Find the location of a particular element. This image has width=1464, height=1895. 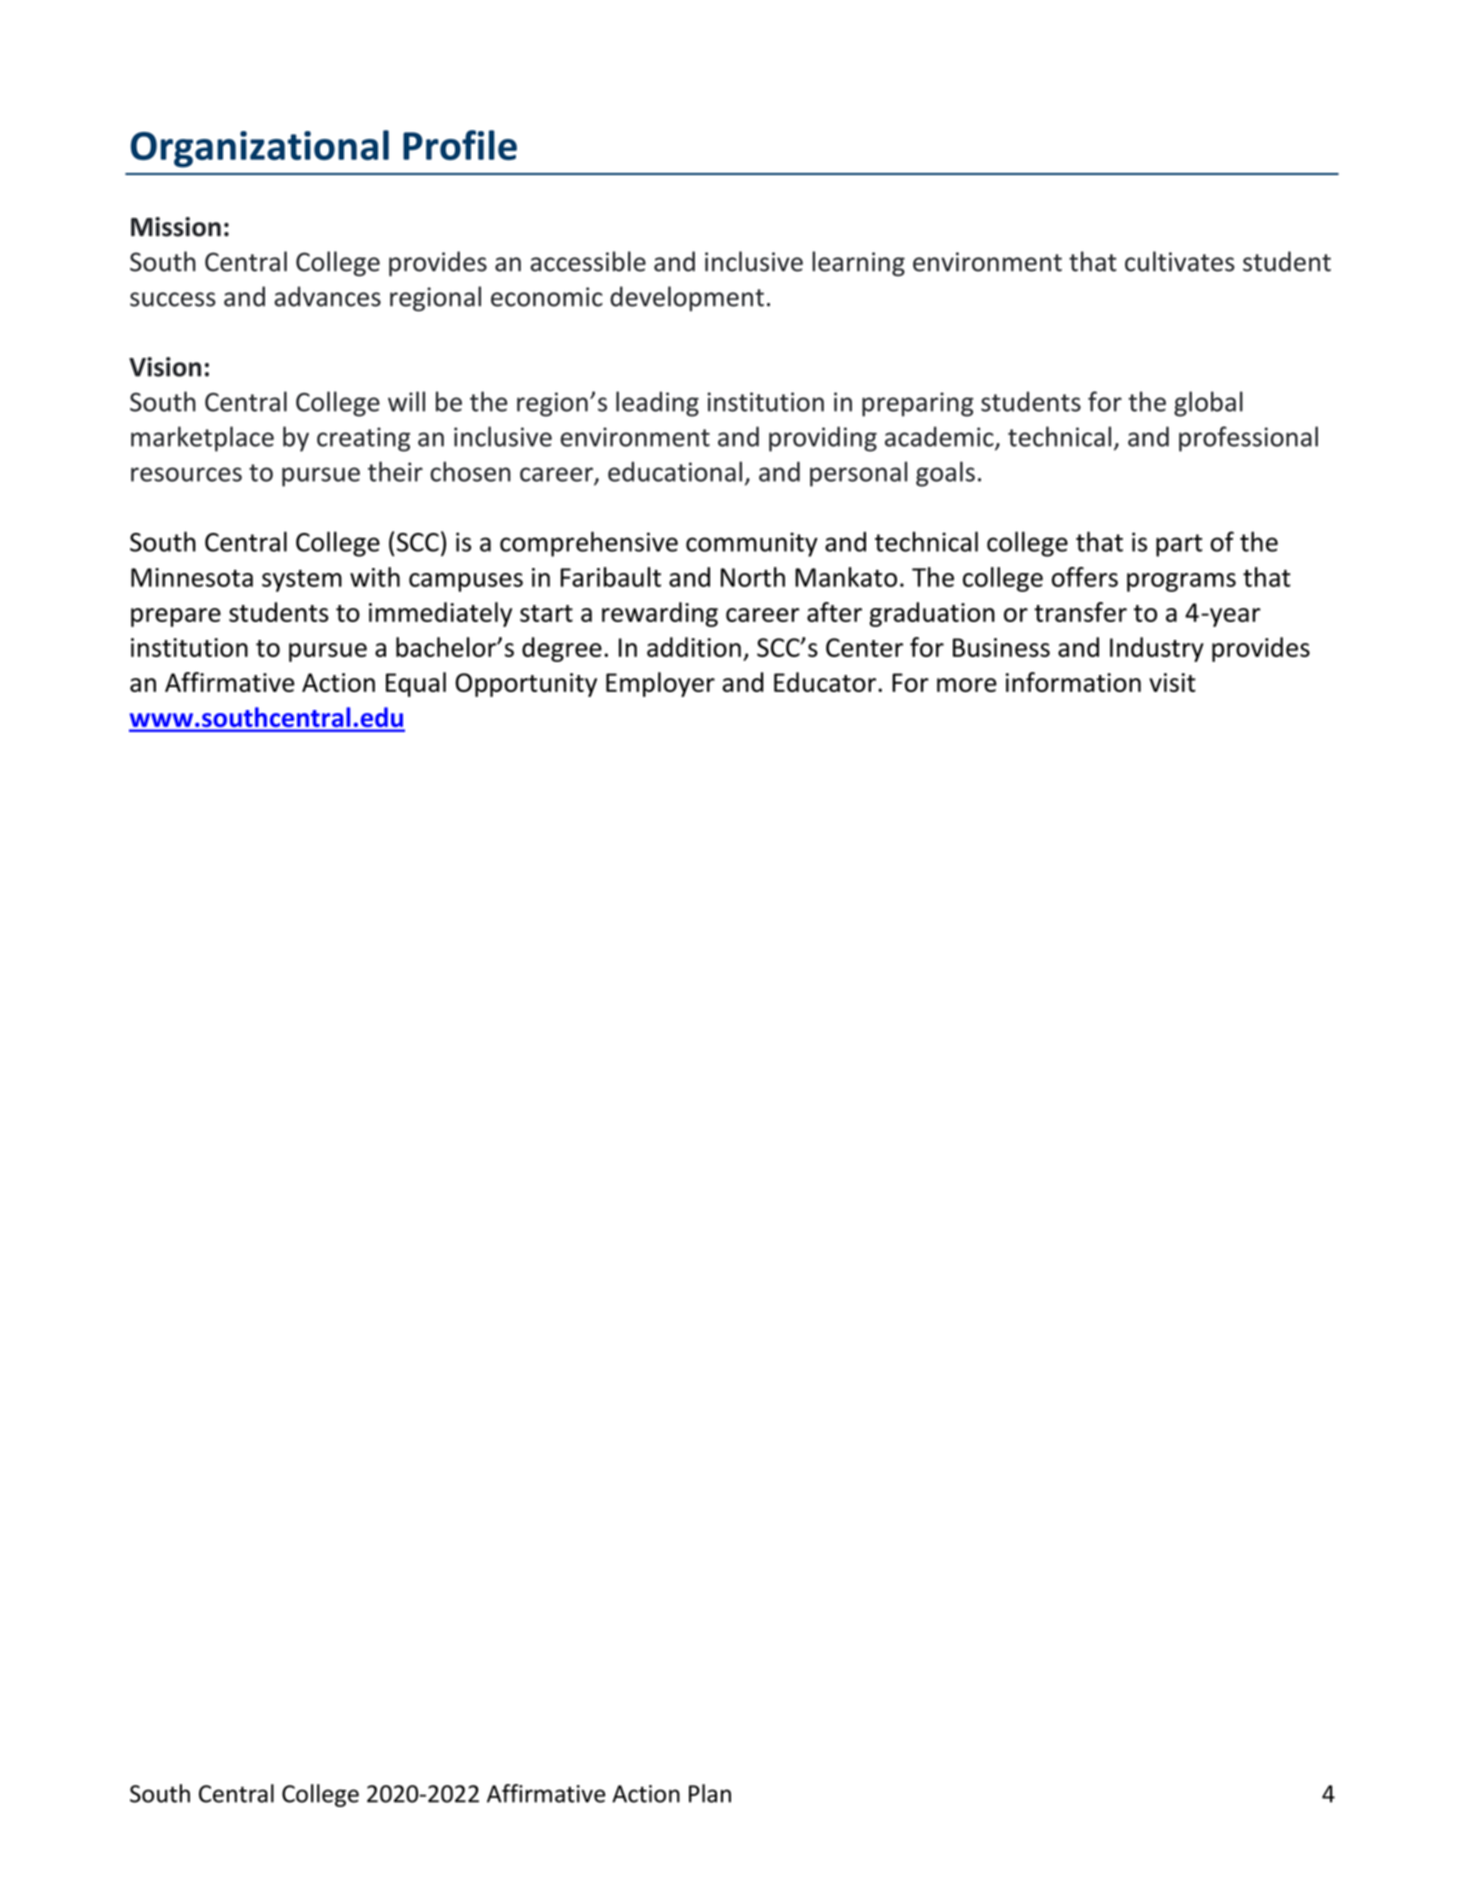

Equal is located at coordinates (416, 684).
